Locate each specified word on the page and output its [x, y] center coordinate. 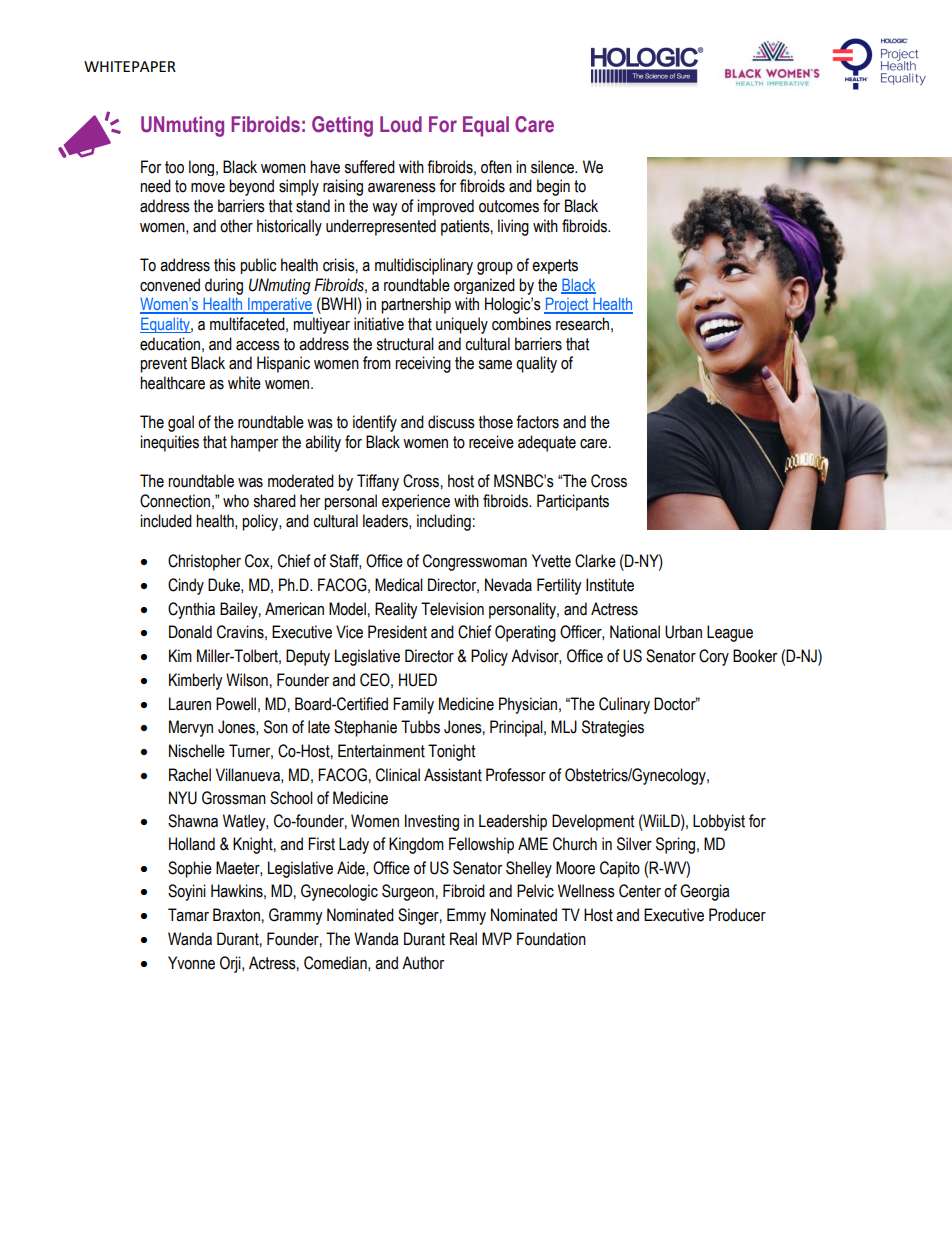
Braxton [236, 915]
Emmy [466, 916]
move [208, 188]
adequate [547, 443]
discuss [451, 422]
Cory [714, 657]
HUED [418, 680]
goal [181, 423]
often [496, 167]
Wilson [247, 680]
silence [553, 167]
